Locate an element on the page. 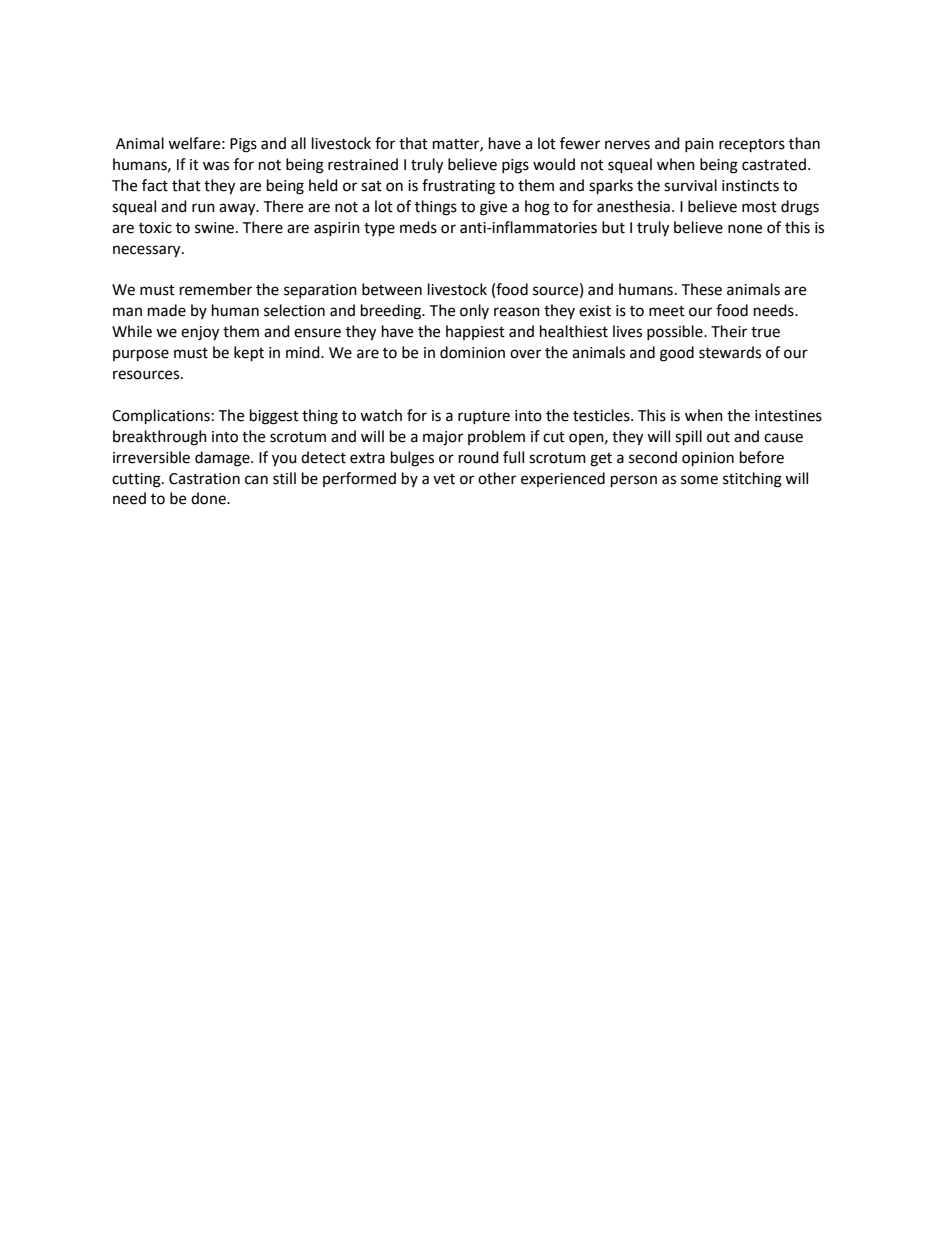 The width and height of the image is (952, 1233). Castration is located at coordinates (204, 479).
